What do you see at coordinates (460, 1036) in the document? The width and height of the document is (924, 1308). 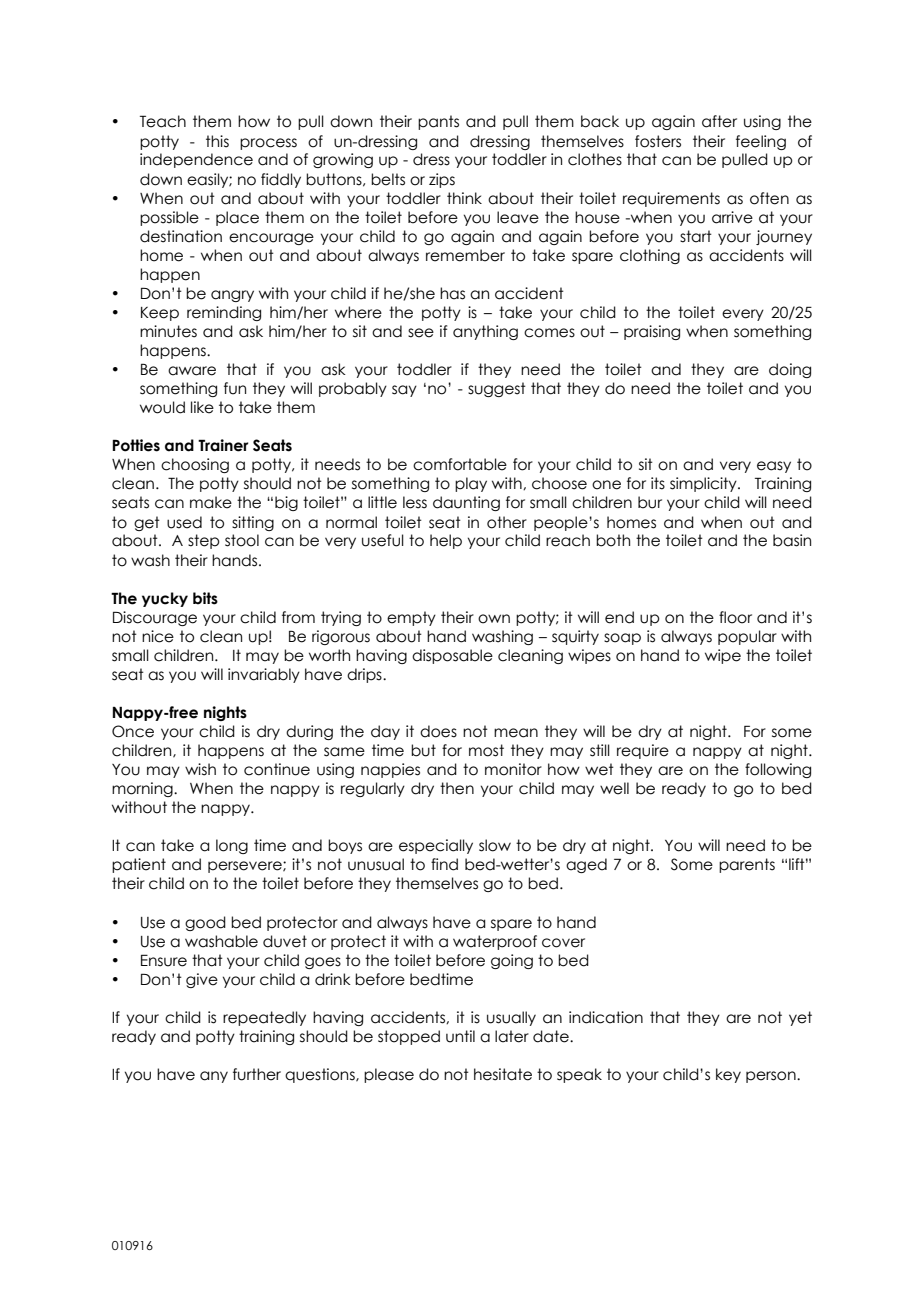 I see `until` at bounding box center [460, 1036].
